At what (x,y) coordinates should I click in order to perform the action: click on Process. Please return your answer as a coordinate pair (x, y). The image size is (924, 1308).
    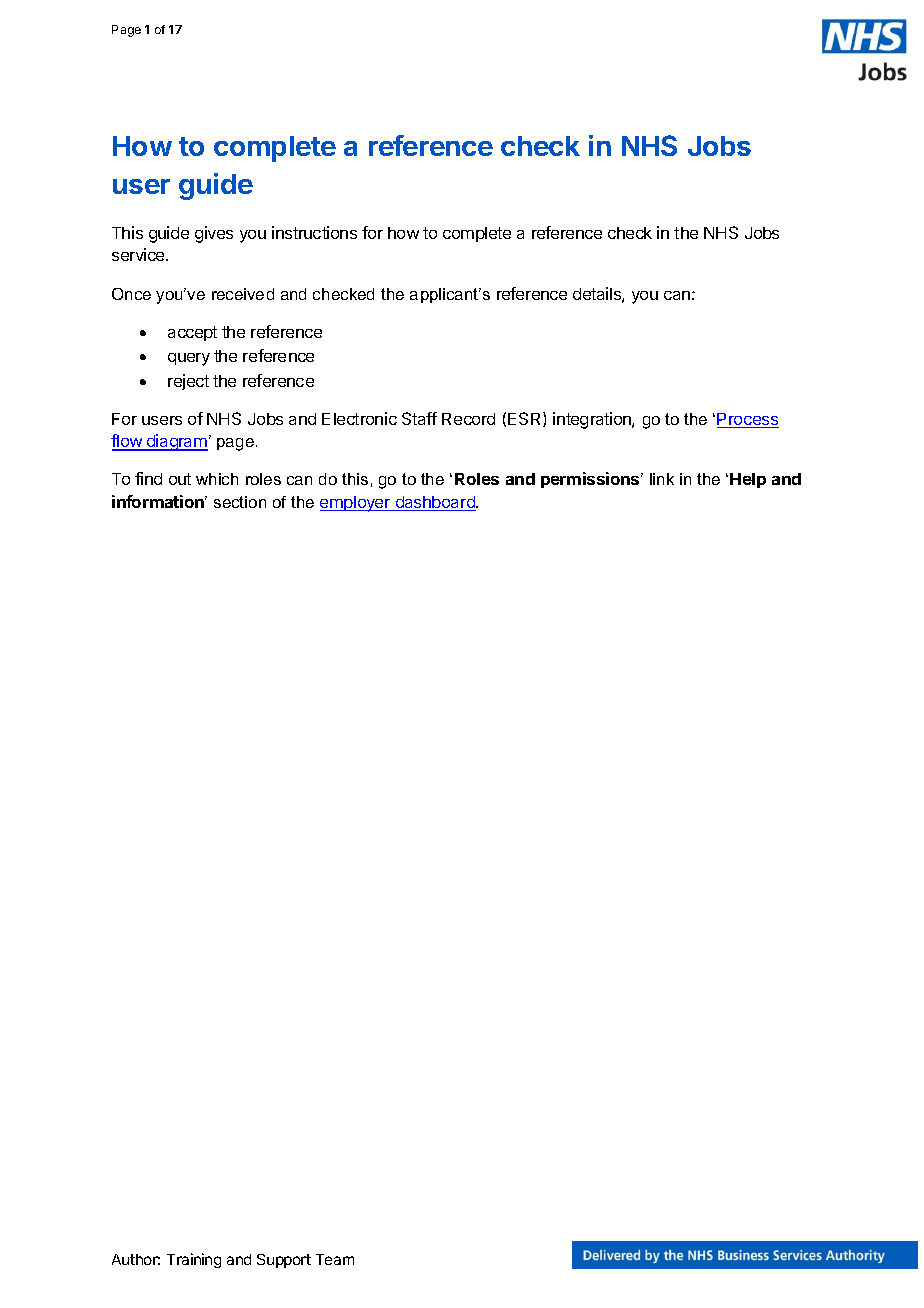
    Looking at the image, I should click on (748, 420).
